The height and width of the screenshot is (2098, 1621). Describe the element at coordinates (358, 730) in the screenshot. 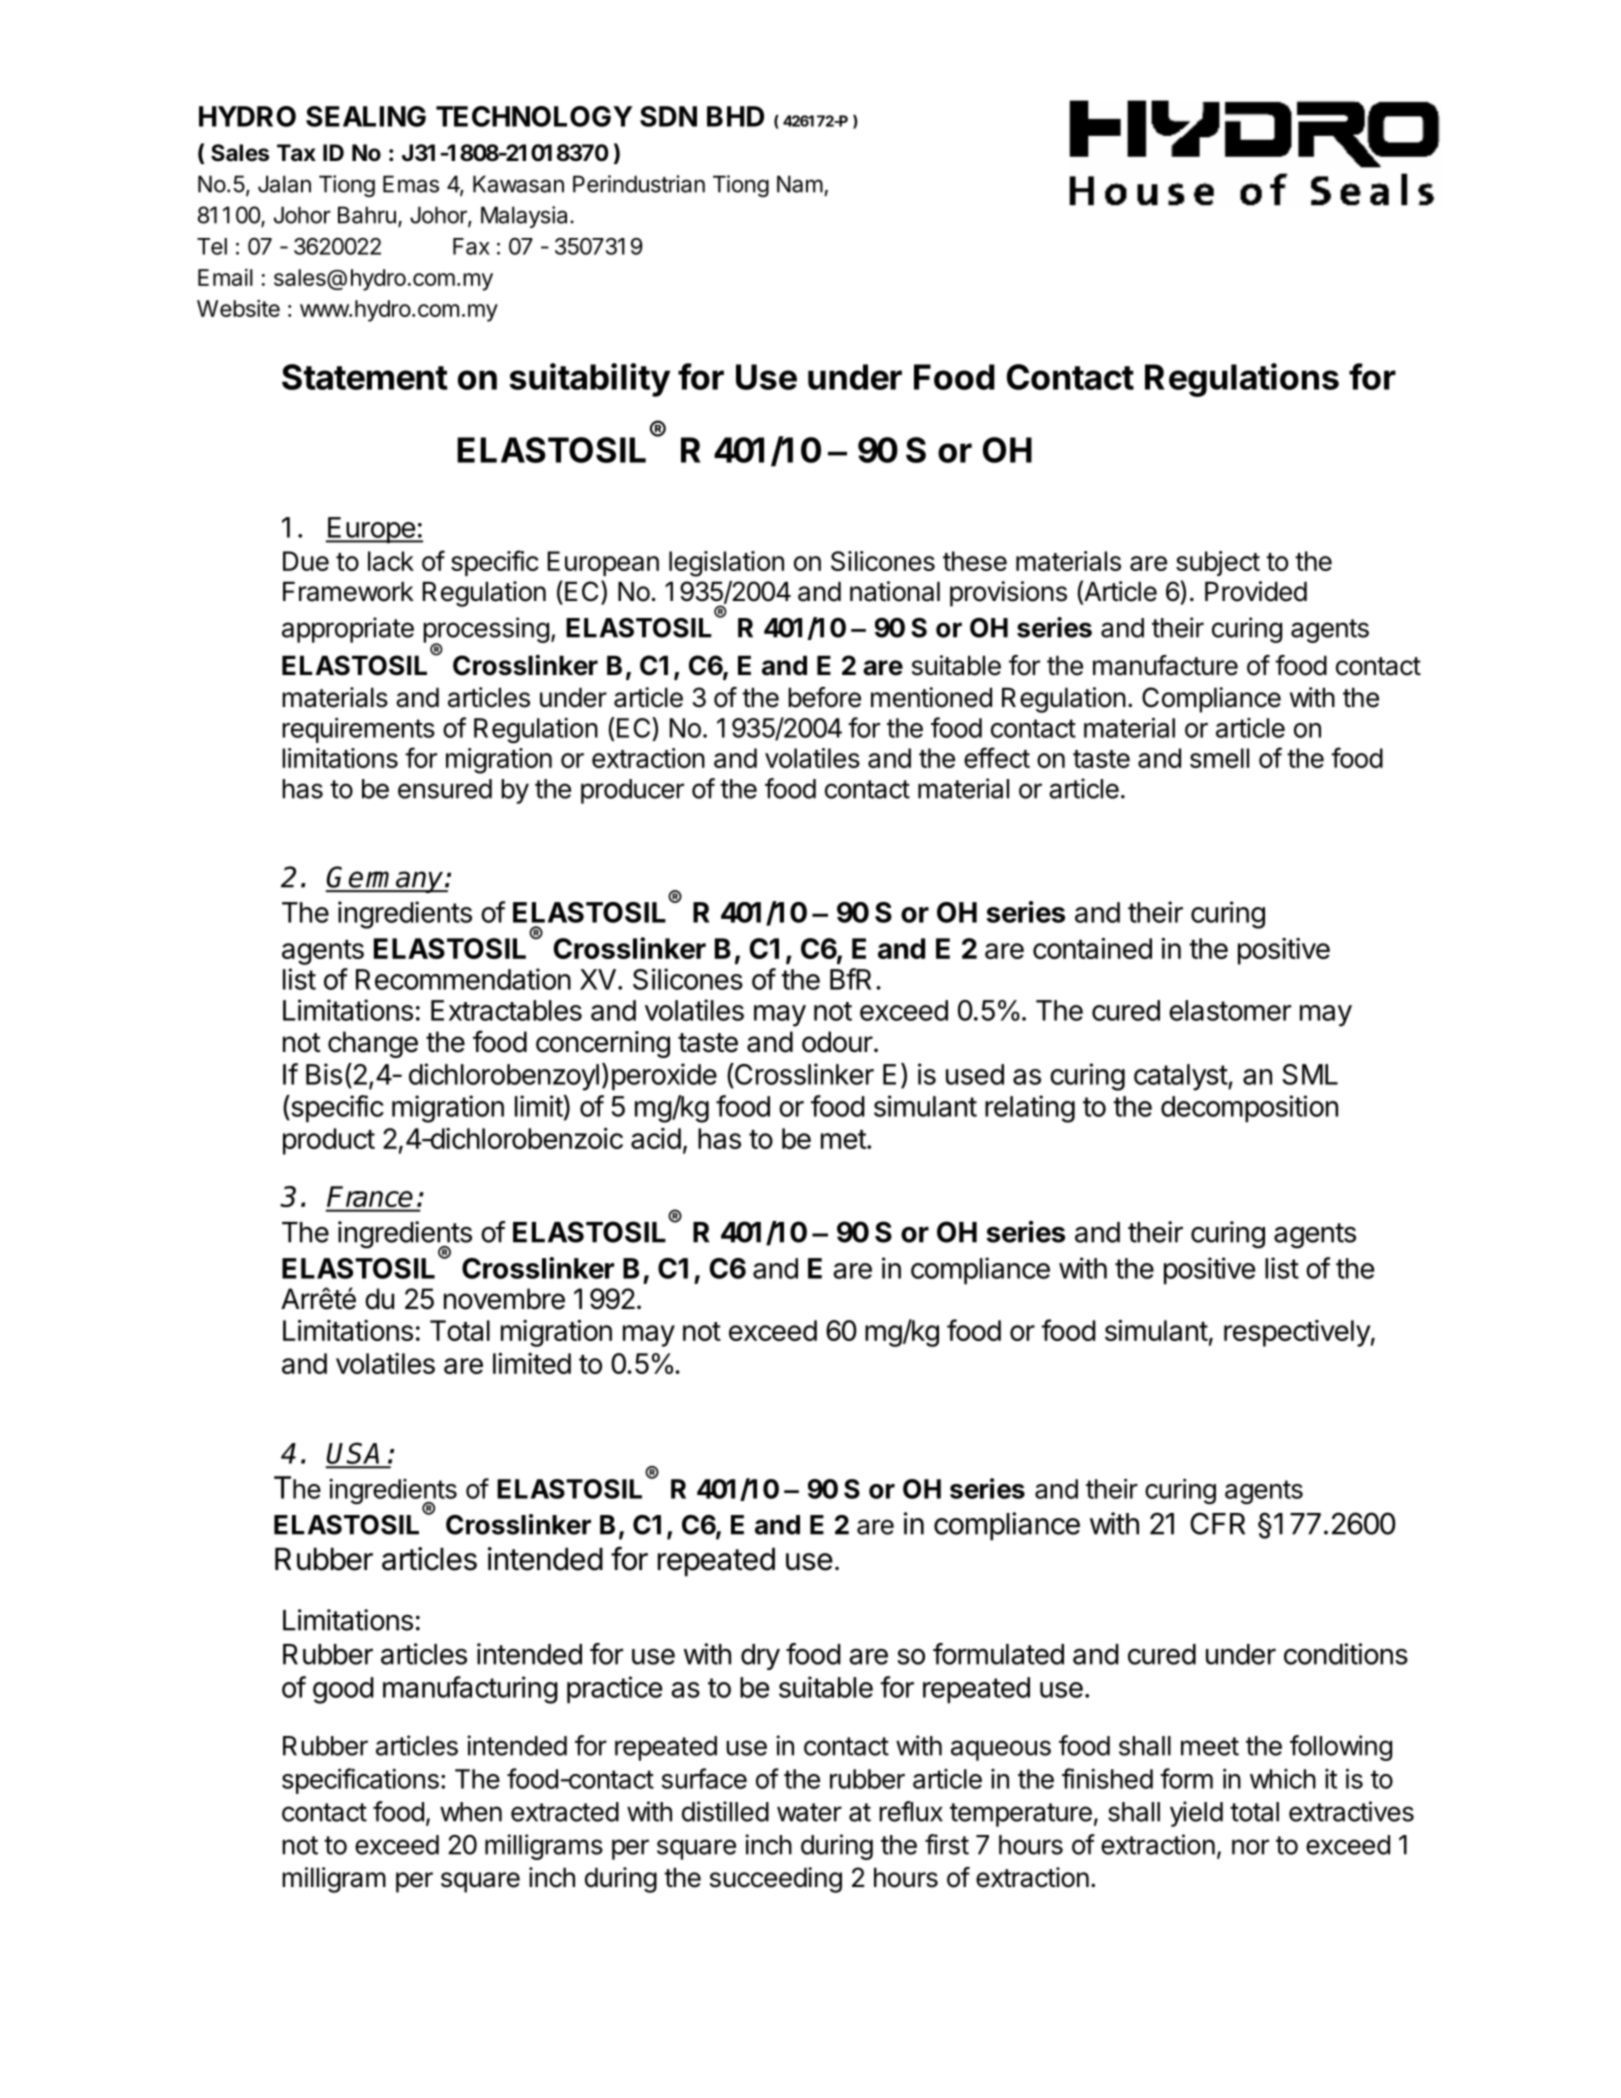

I see `requirements` at that location.
